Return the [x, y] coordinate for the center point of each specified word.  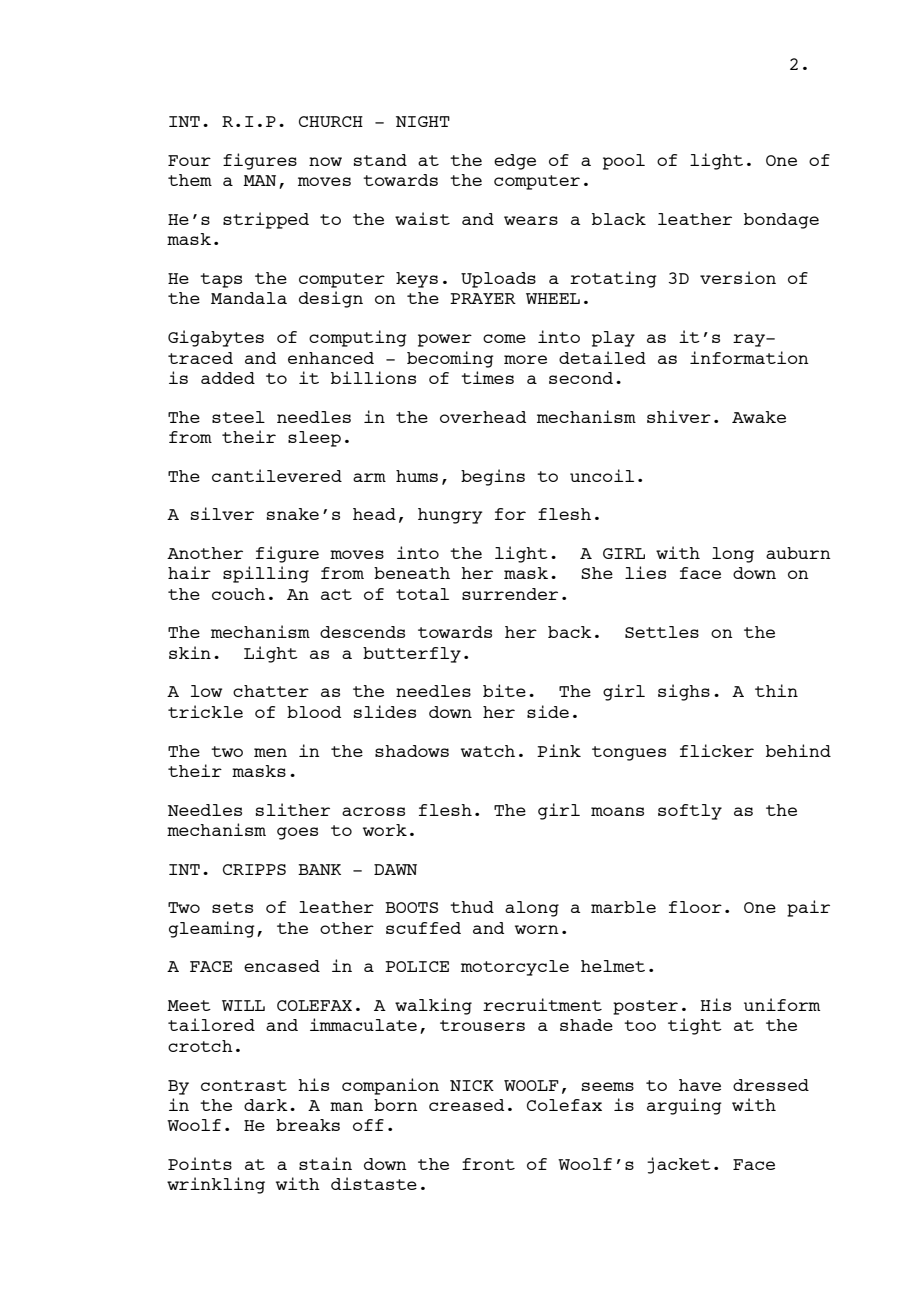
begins [493, 477]
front [488, 1164]
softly [690, 812]
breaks [308, 1125]
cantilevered [277, 475]
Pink [559, 750]
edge [515, 162]
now [325, 161]
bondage [781, 221]
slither [293, 809]
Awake [759, 417]
